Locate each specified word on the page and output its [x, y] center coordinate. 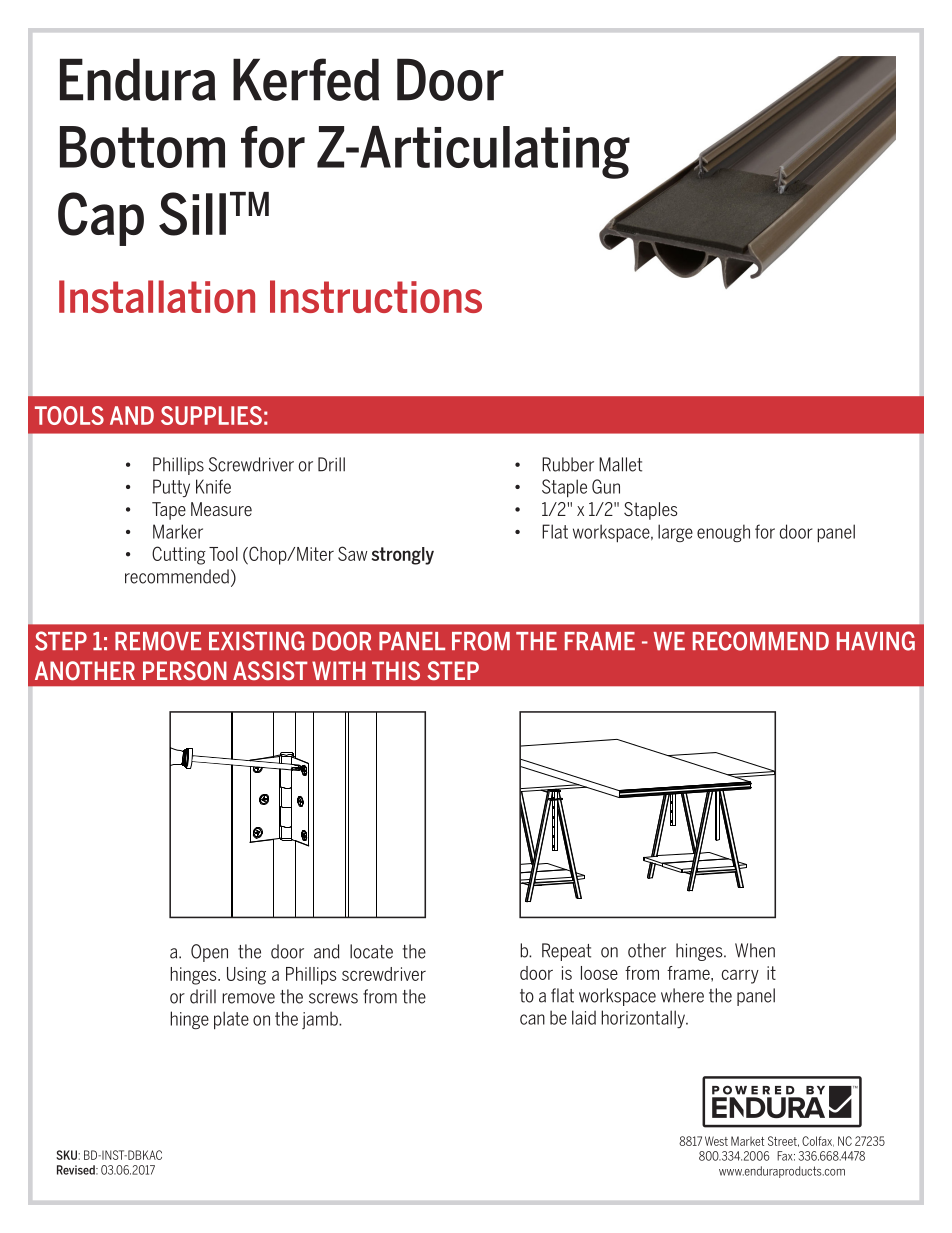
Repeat [566, 952]
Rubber [568, 464]
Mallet [620, 464]
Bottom [142, 147]
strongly [403, 556]
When [755, 950]
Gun [606, 486]
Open [209, 953]
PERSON [185, 670]
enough [723, 533]
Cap [101, 219]
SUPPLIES [211, 415]
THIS [396, 670]
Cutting [179, 555]
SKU [67, 1155]
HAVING [876, 641]
